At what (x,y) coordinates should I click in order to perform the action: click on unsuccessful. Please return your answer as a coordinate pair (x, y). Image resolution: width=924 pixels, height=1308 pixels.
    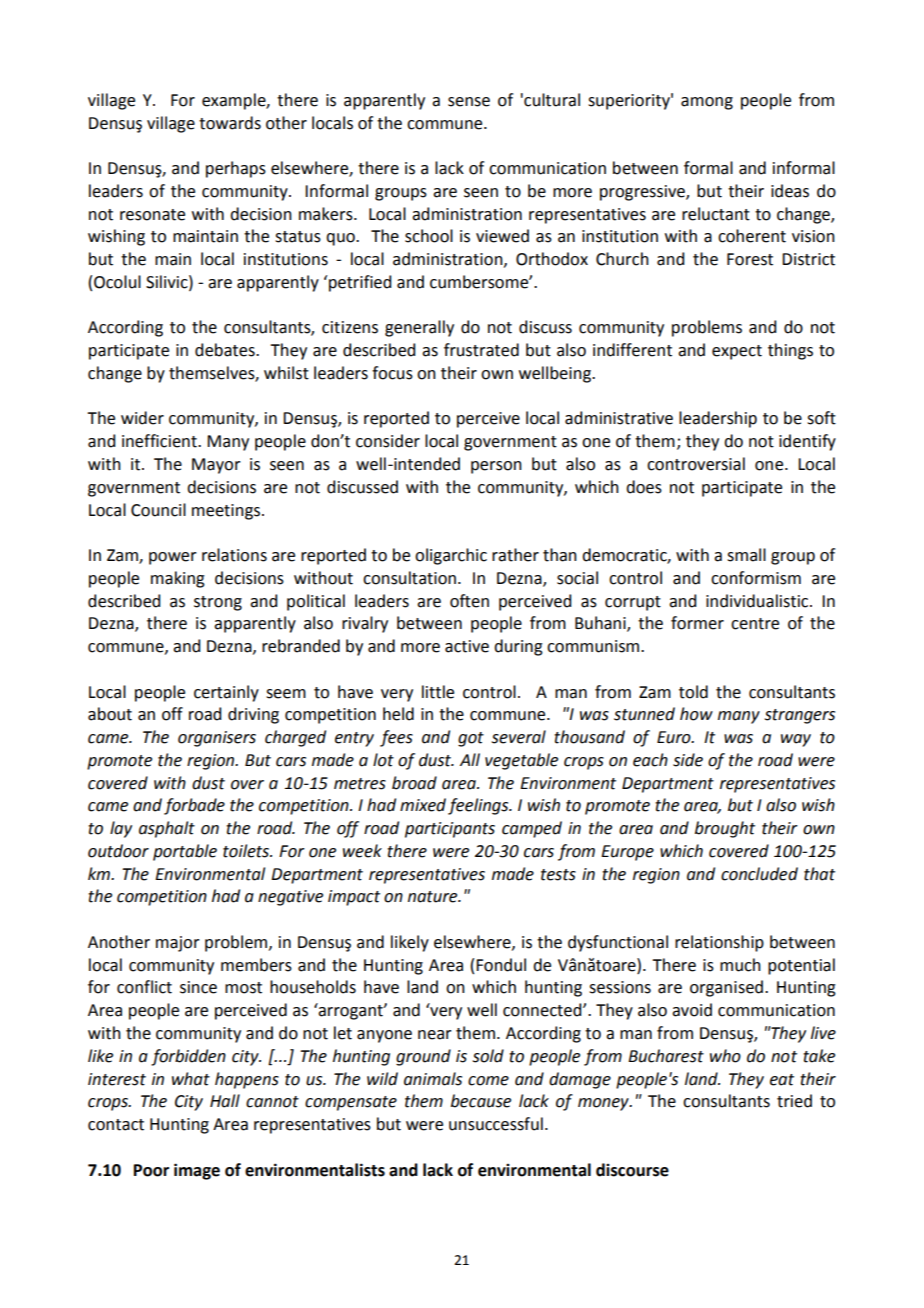
    Looking at the image, I should click on (496, 1124).
